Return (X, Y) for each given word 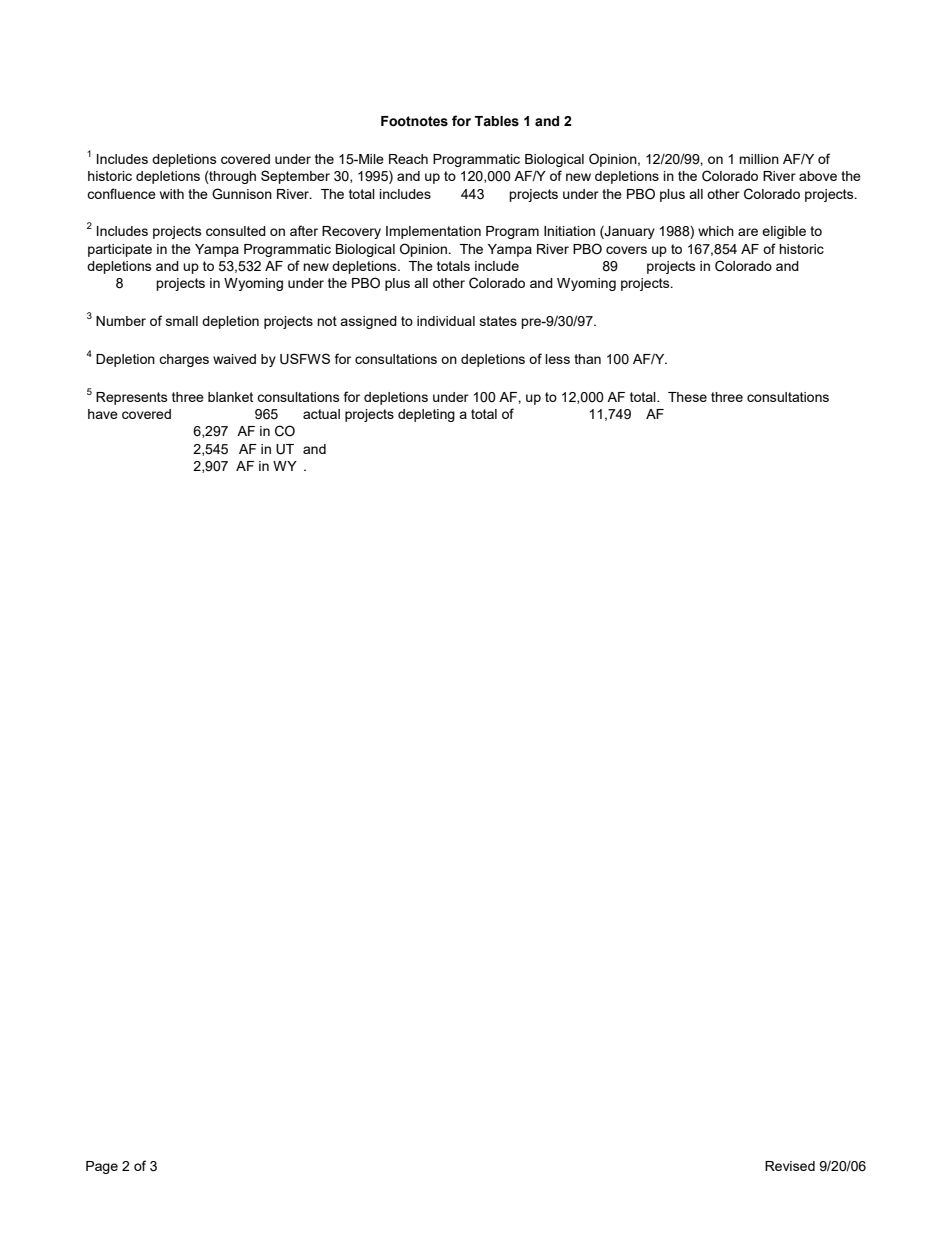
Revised (790, 1166)
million (759, 159)
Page (102, 1167)
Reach (408, 159)
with (172, 194)
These (687, 397)
